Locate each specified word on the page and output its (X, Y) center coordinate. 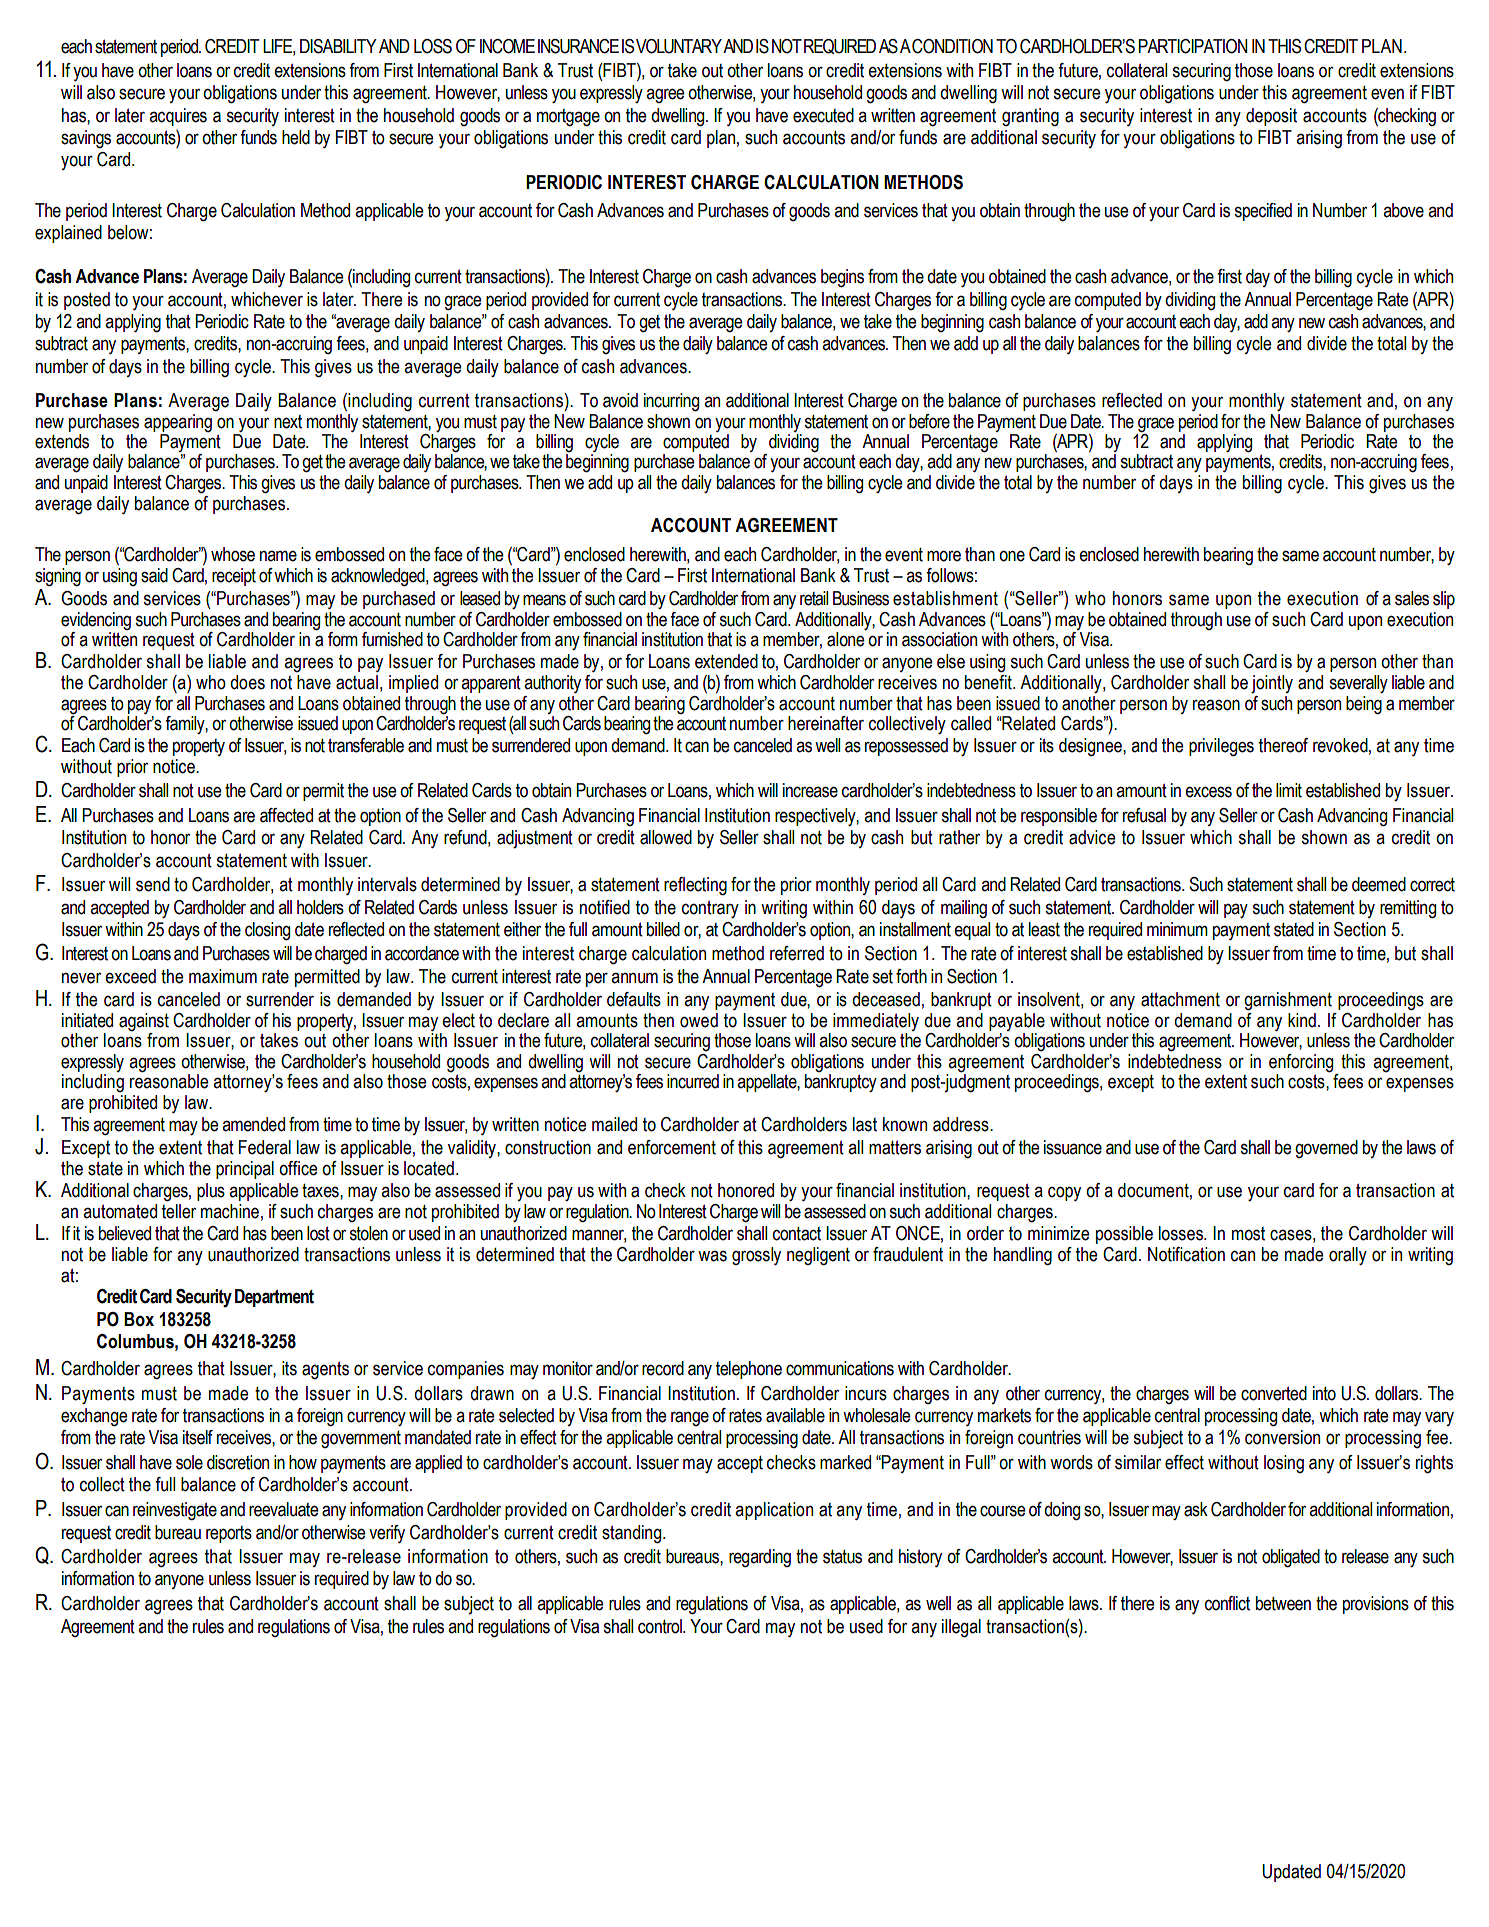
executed (823, 115)
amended (253, 1124)
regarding (760, 1558)
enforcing (1301, 1063)
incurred (693, 1081)
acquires (178, 117)
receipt (234, 577)
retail (814, 598)
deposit (1271, 117)
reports (229, 1534)
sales (1412, 598)
